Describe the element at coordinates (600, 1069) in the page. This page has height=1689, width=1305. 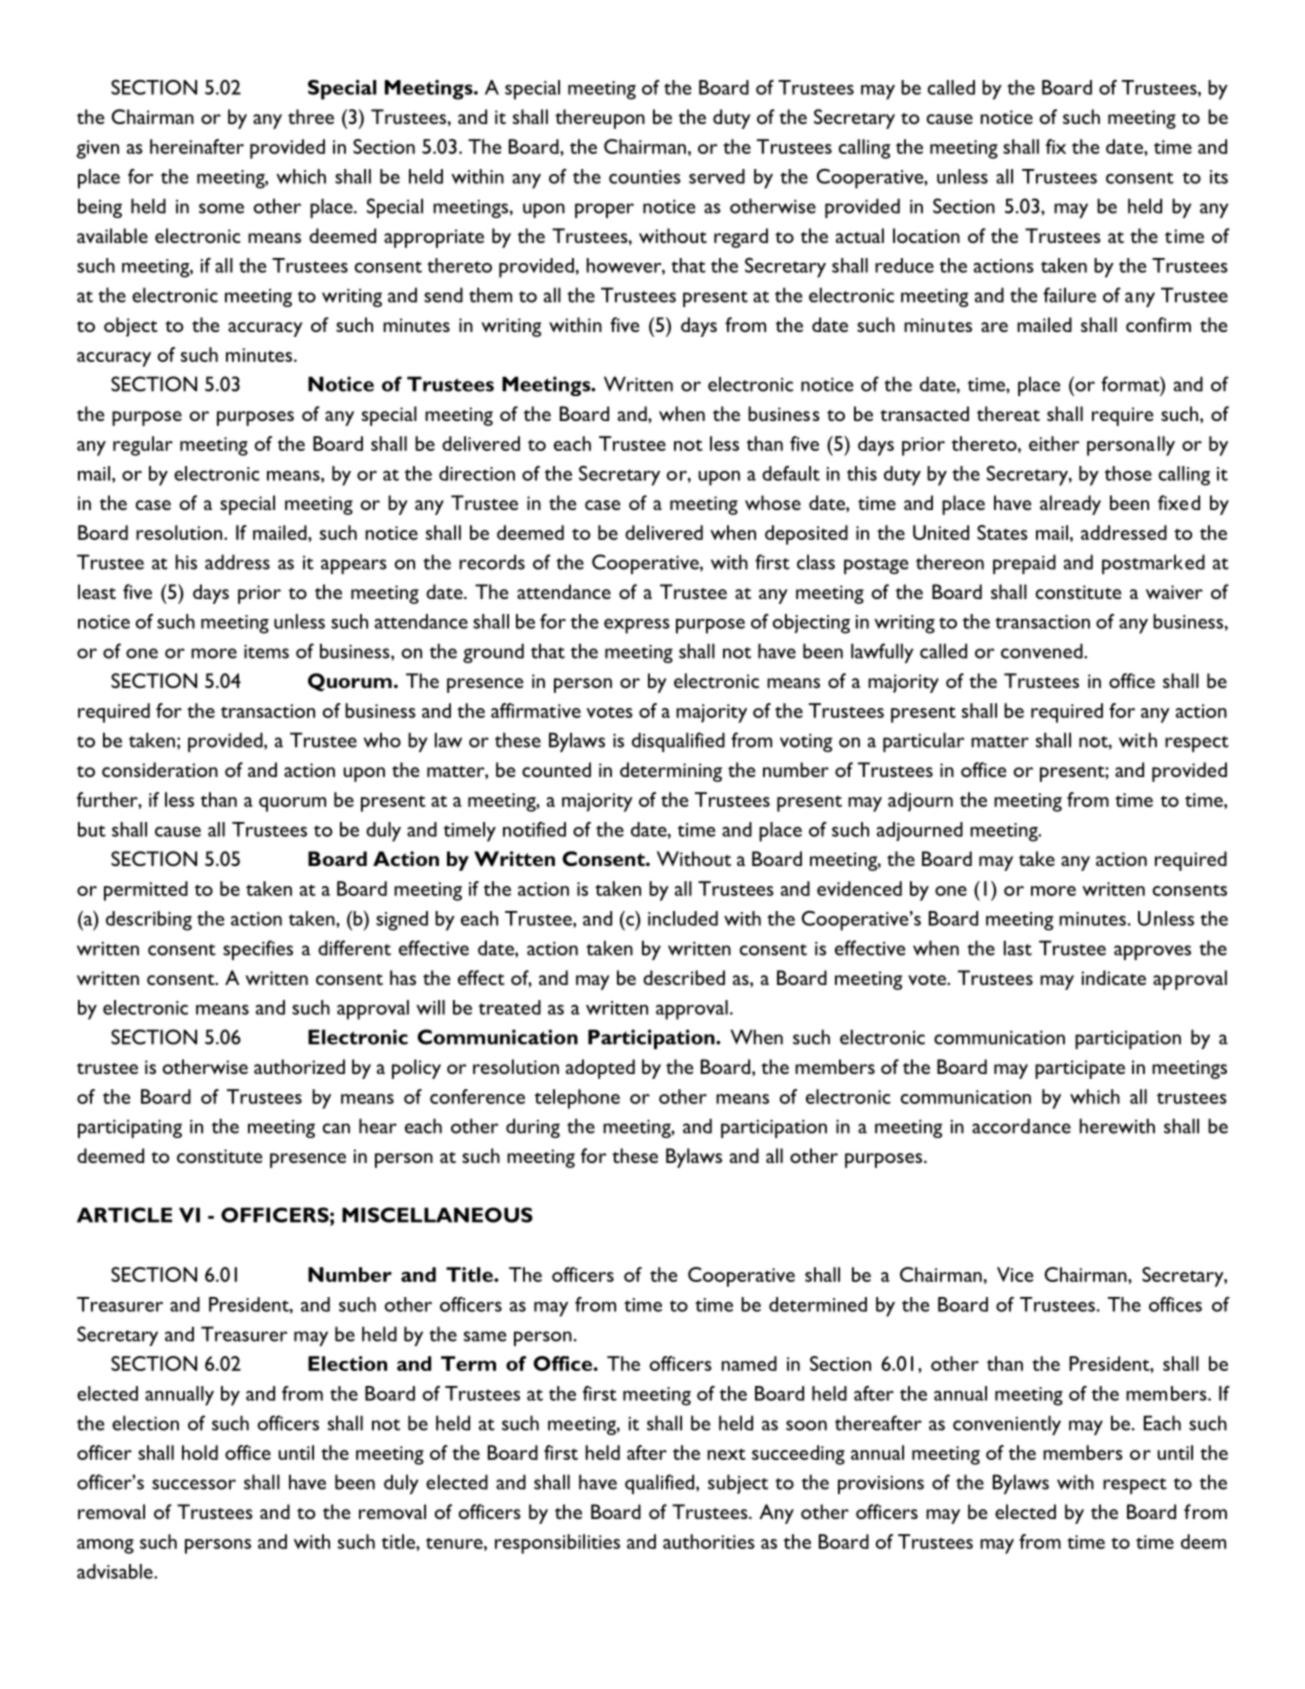
I see `adopted` at that location.
